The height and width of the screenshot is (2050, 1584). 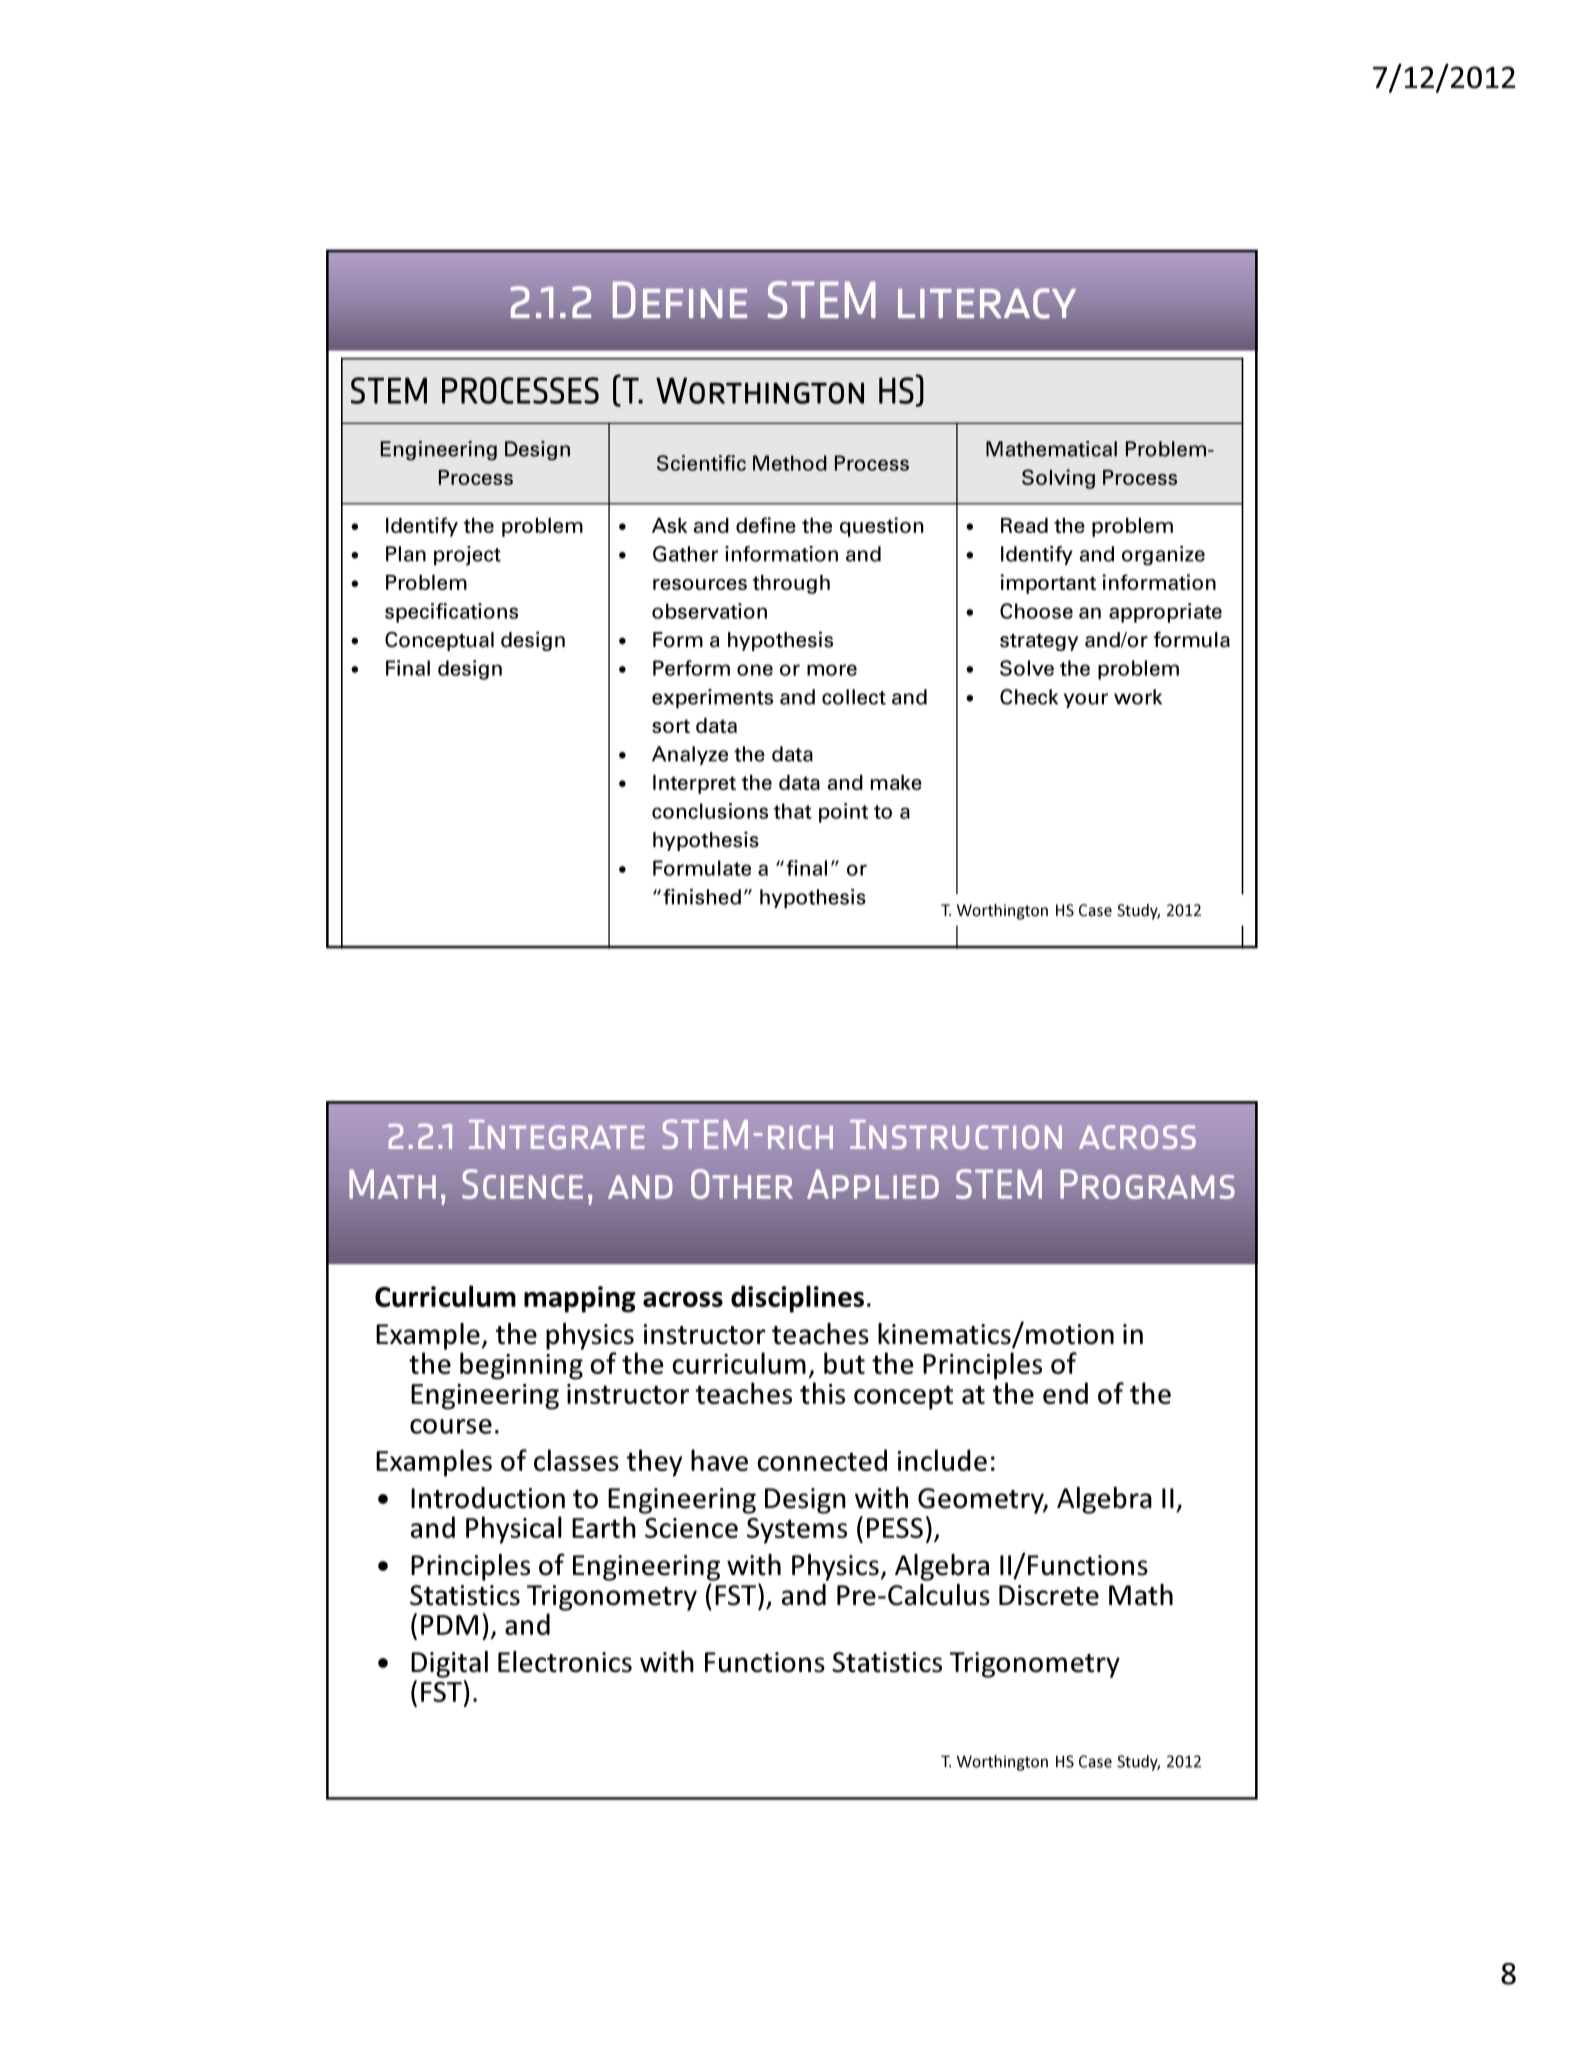 What do you see at coordinates (1065, 1393) in the screenshot?
I see `end` at bounding box center [1065, 1393].
